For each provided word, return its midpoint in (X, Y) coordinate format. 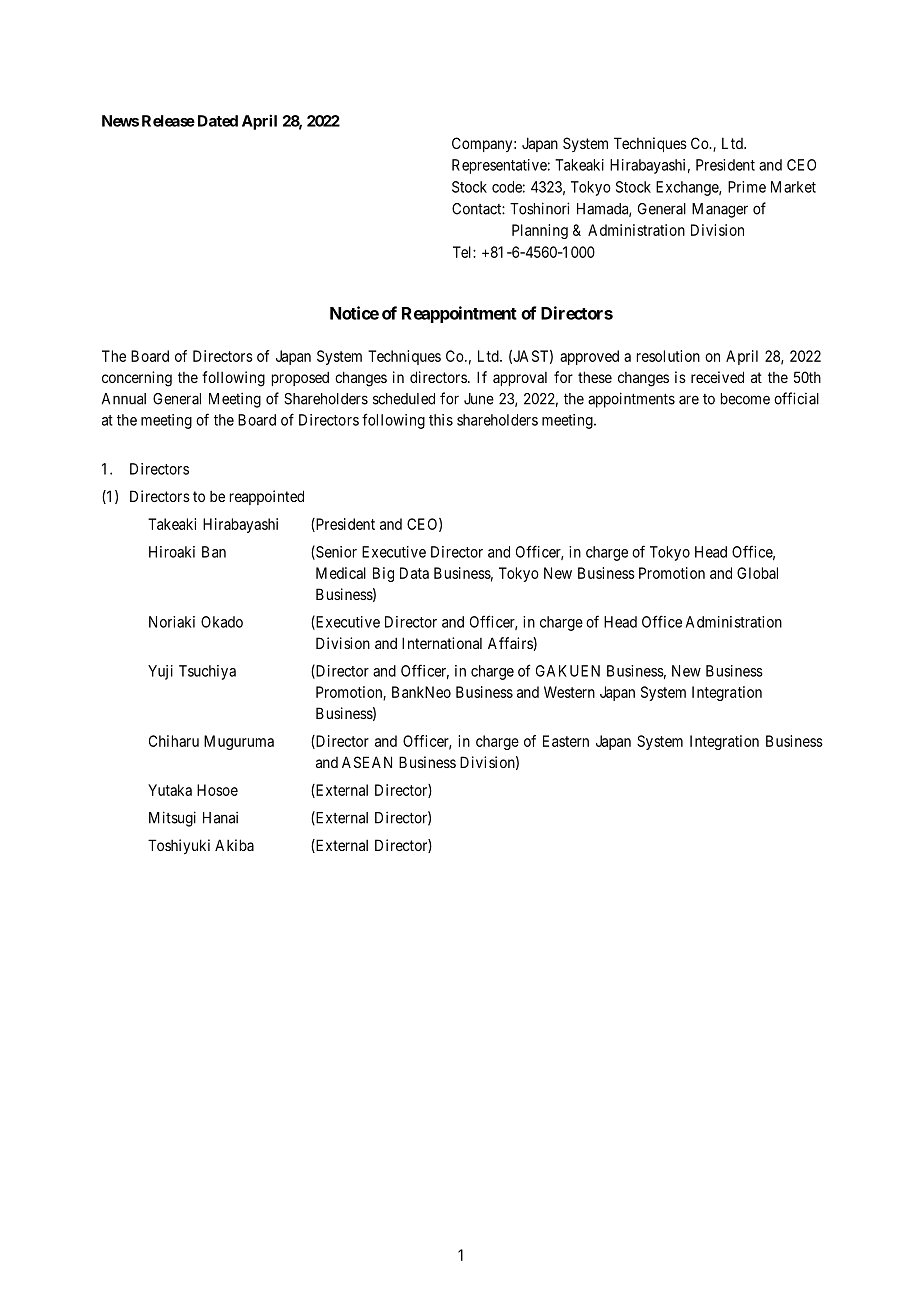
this (441, 420)
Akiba (234, 845)
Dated (218, 121)
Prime (747, 187)
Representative (499, 166)
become (745, 399)
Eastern (566, 741)
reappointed (267, 497)
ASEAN (367, 762)
